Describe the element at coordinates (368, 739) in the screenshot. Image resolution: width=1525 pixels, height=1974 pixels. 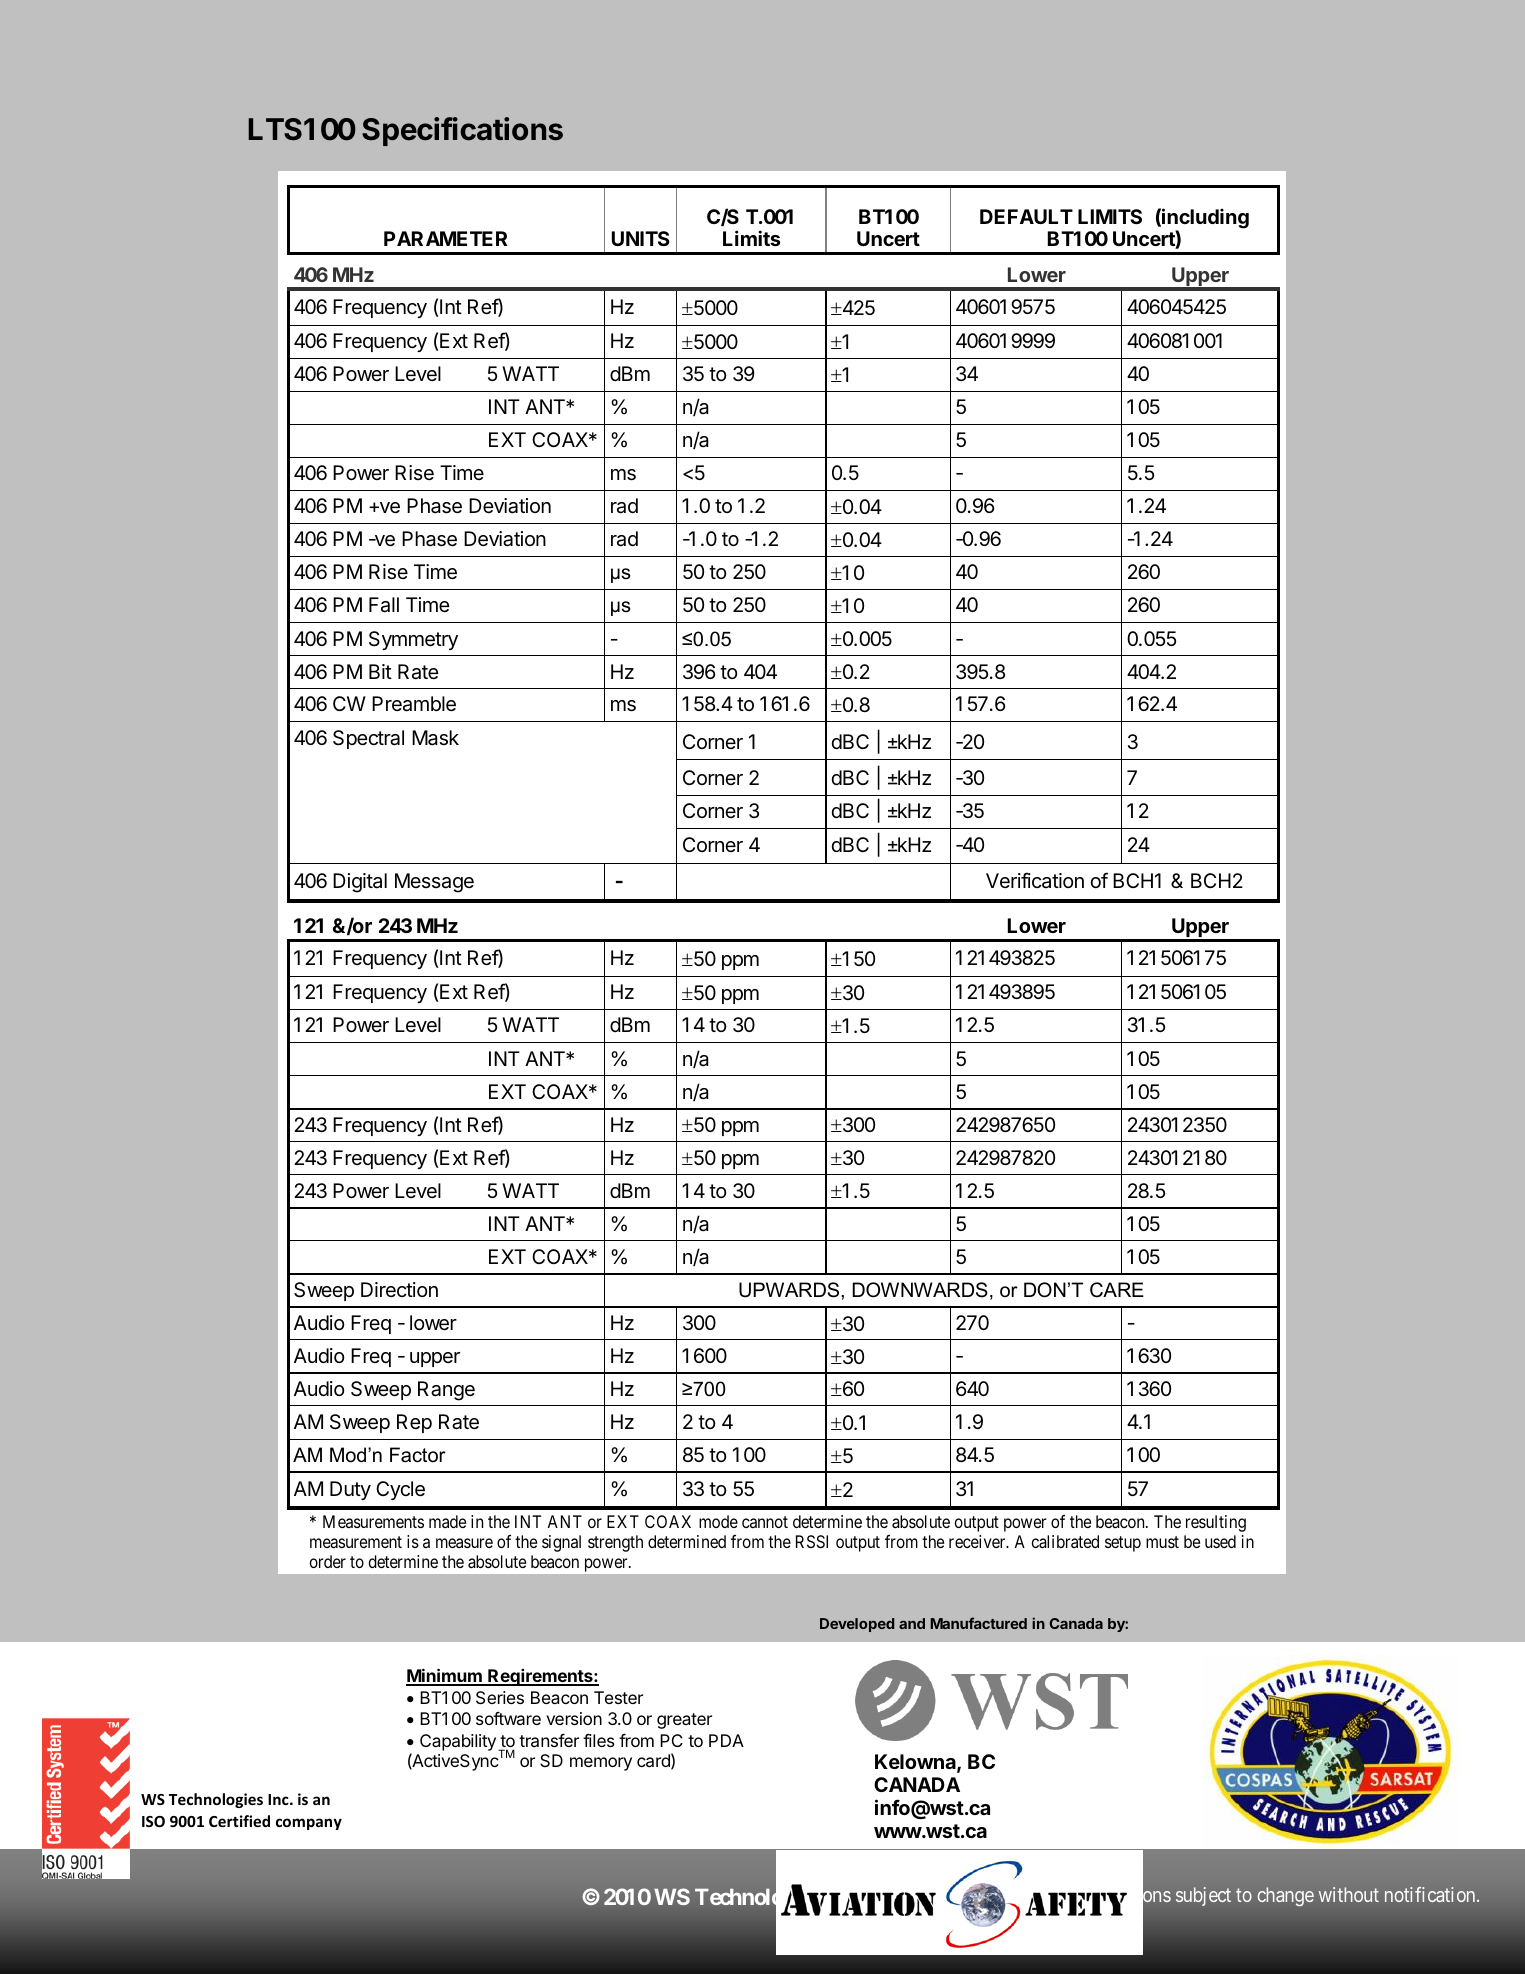
I see `Spectral` at that location.
